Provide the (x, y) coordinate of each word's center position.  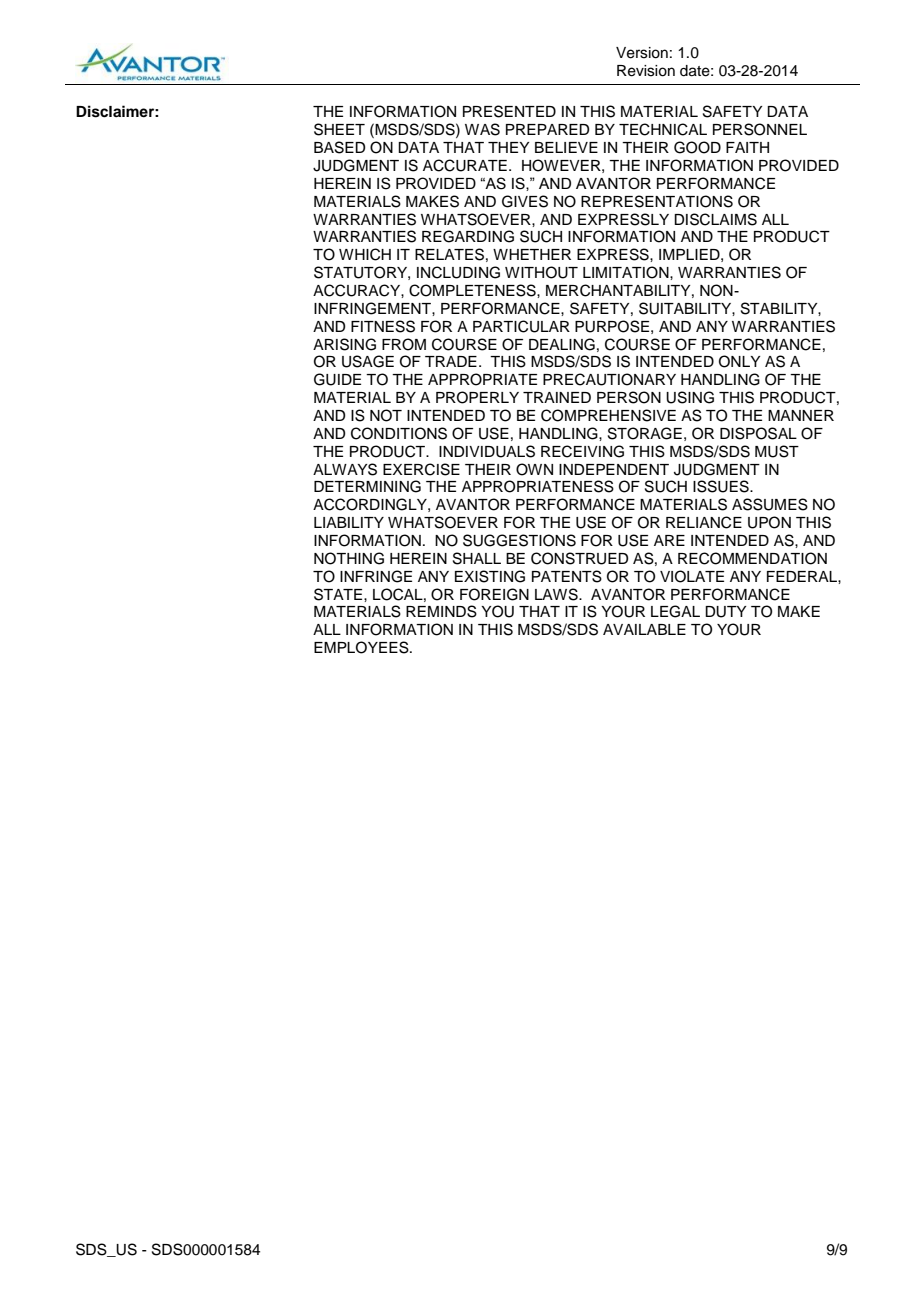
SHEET (339, 129)
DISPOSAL (758, 433)
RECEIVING (582, 451)
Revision (646, 71)
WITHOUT (541, 272)
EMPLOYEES (362, 647)
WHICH (365, 254)
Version (642, 53)
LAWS (557, 594)
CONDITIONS (399, 433)
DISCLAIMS (715, 219)
